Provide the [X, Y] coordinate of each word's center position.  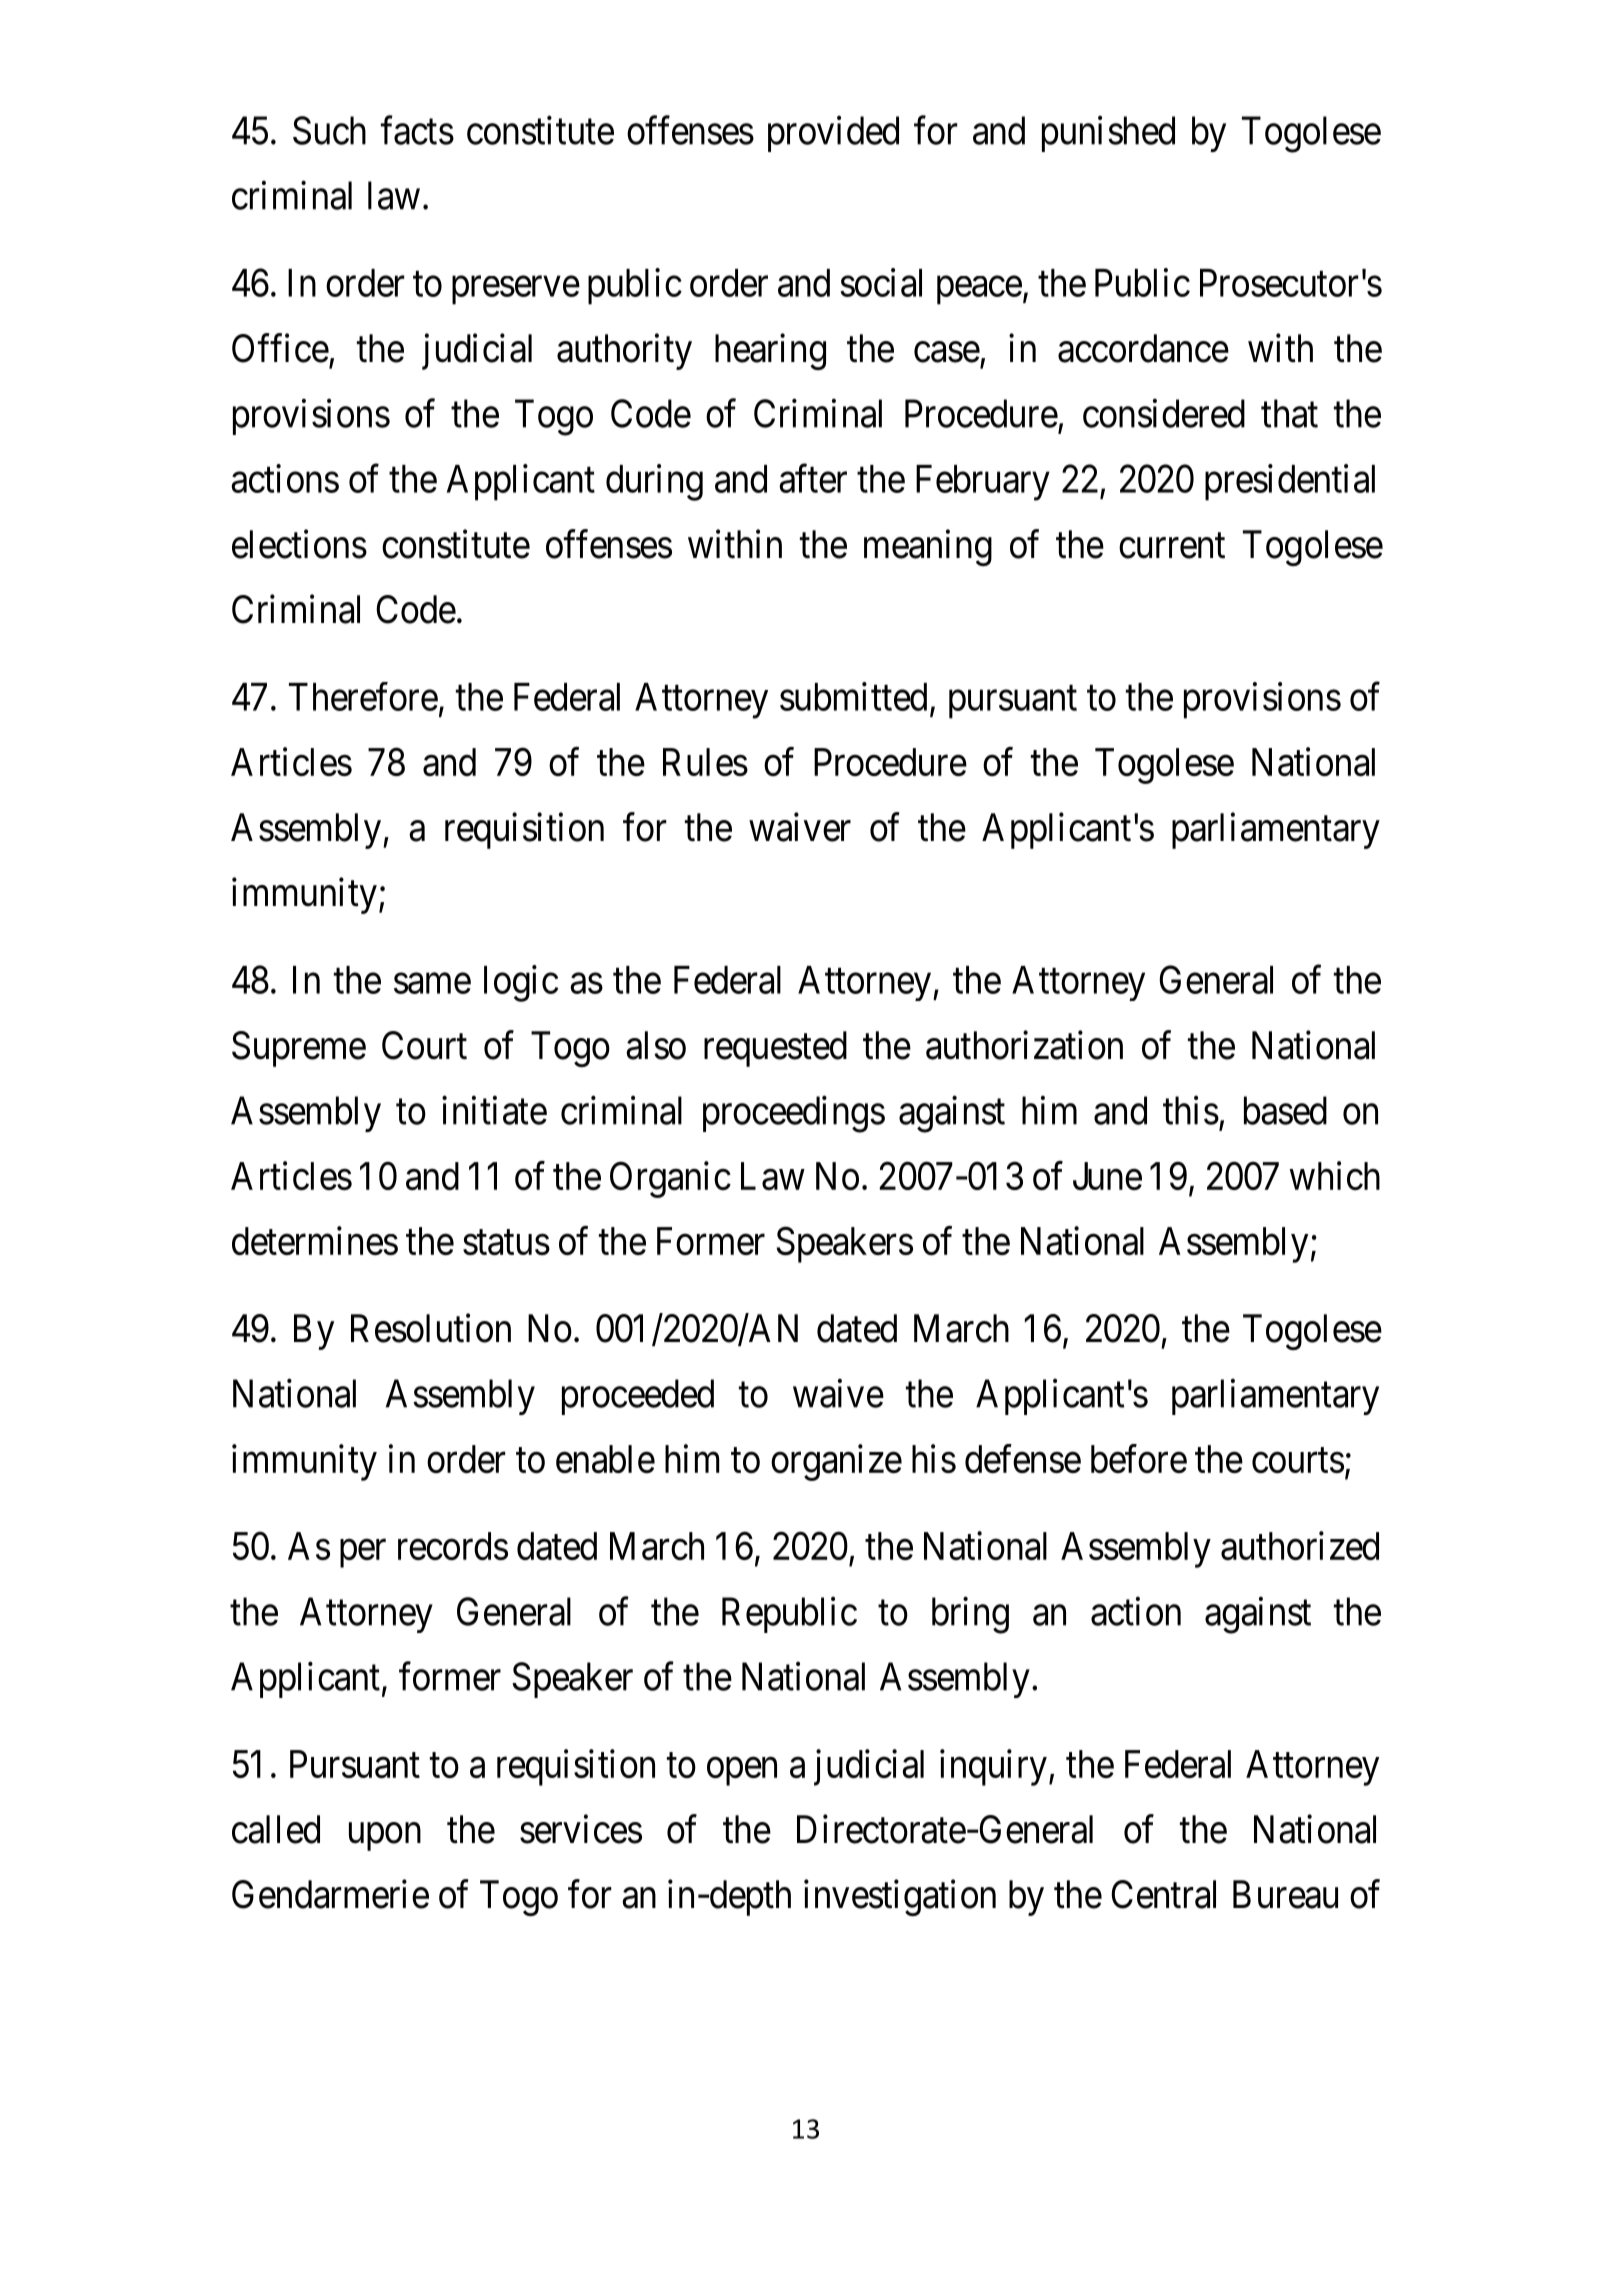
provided [833, 134]
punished [1108, 134]
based [1285, 1110]
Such [329, 130]
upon [385, 1837]
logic [521, 983]
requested [775, 1049]
